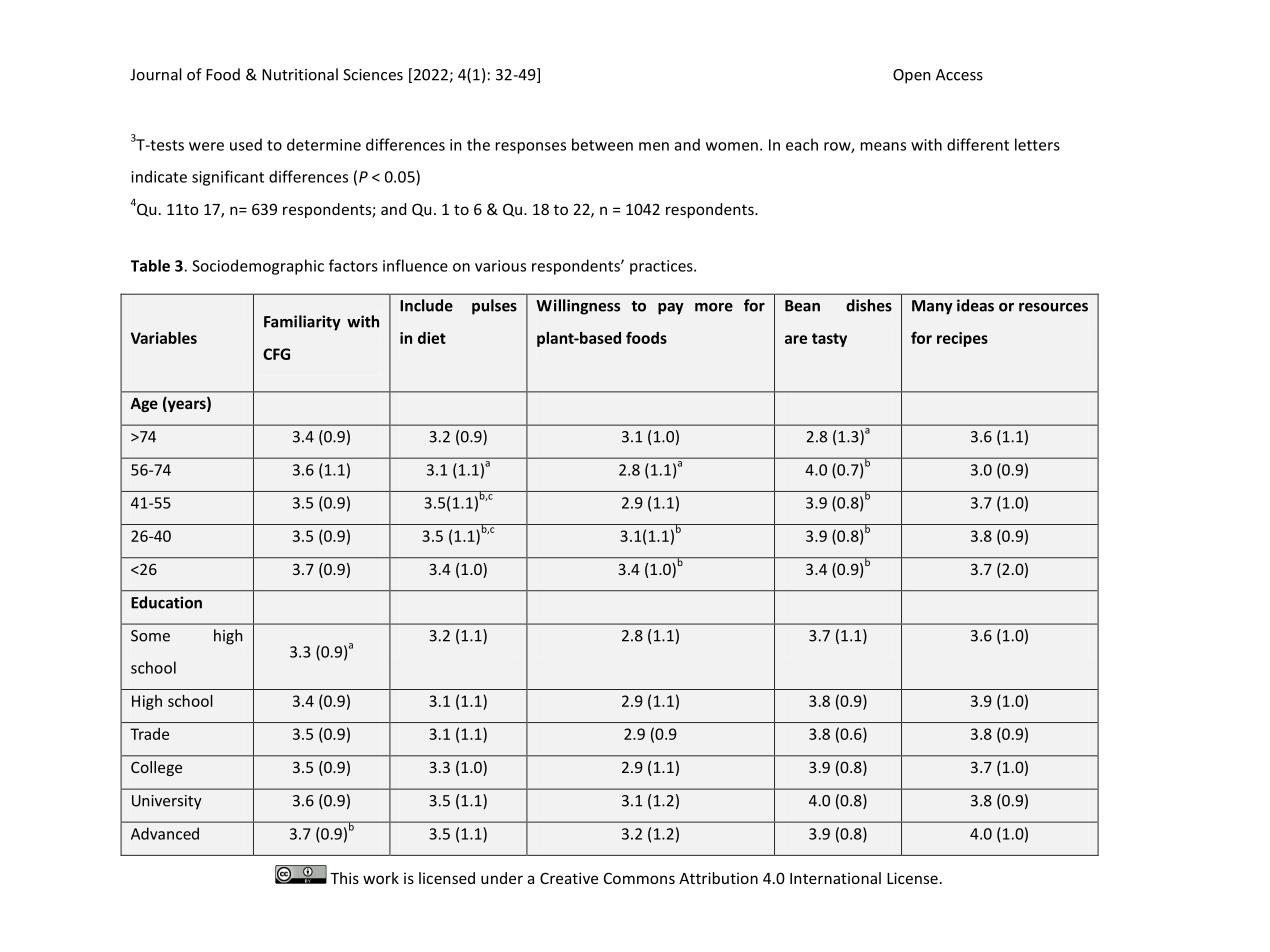  What do you see at coordinates (166, 602) in the screenshot?
I see `Education` at bounding box center [166, 602].
